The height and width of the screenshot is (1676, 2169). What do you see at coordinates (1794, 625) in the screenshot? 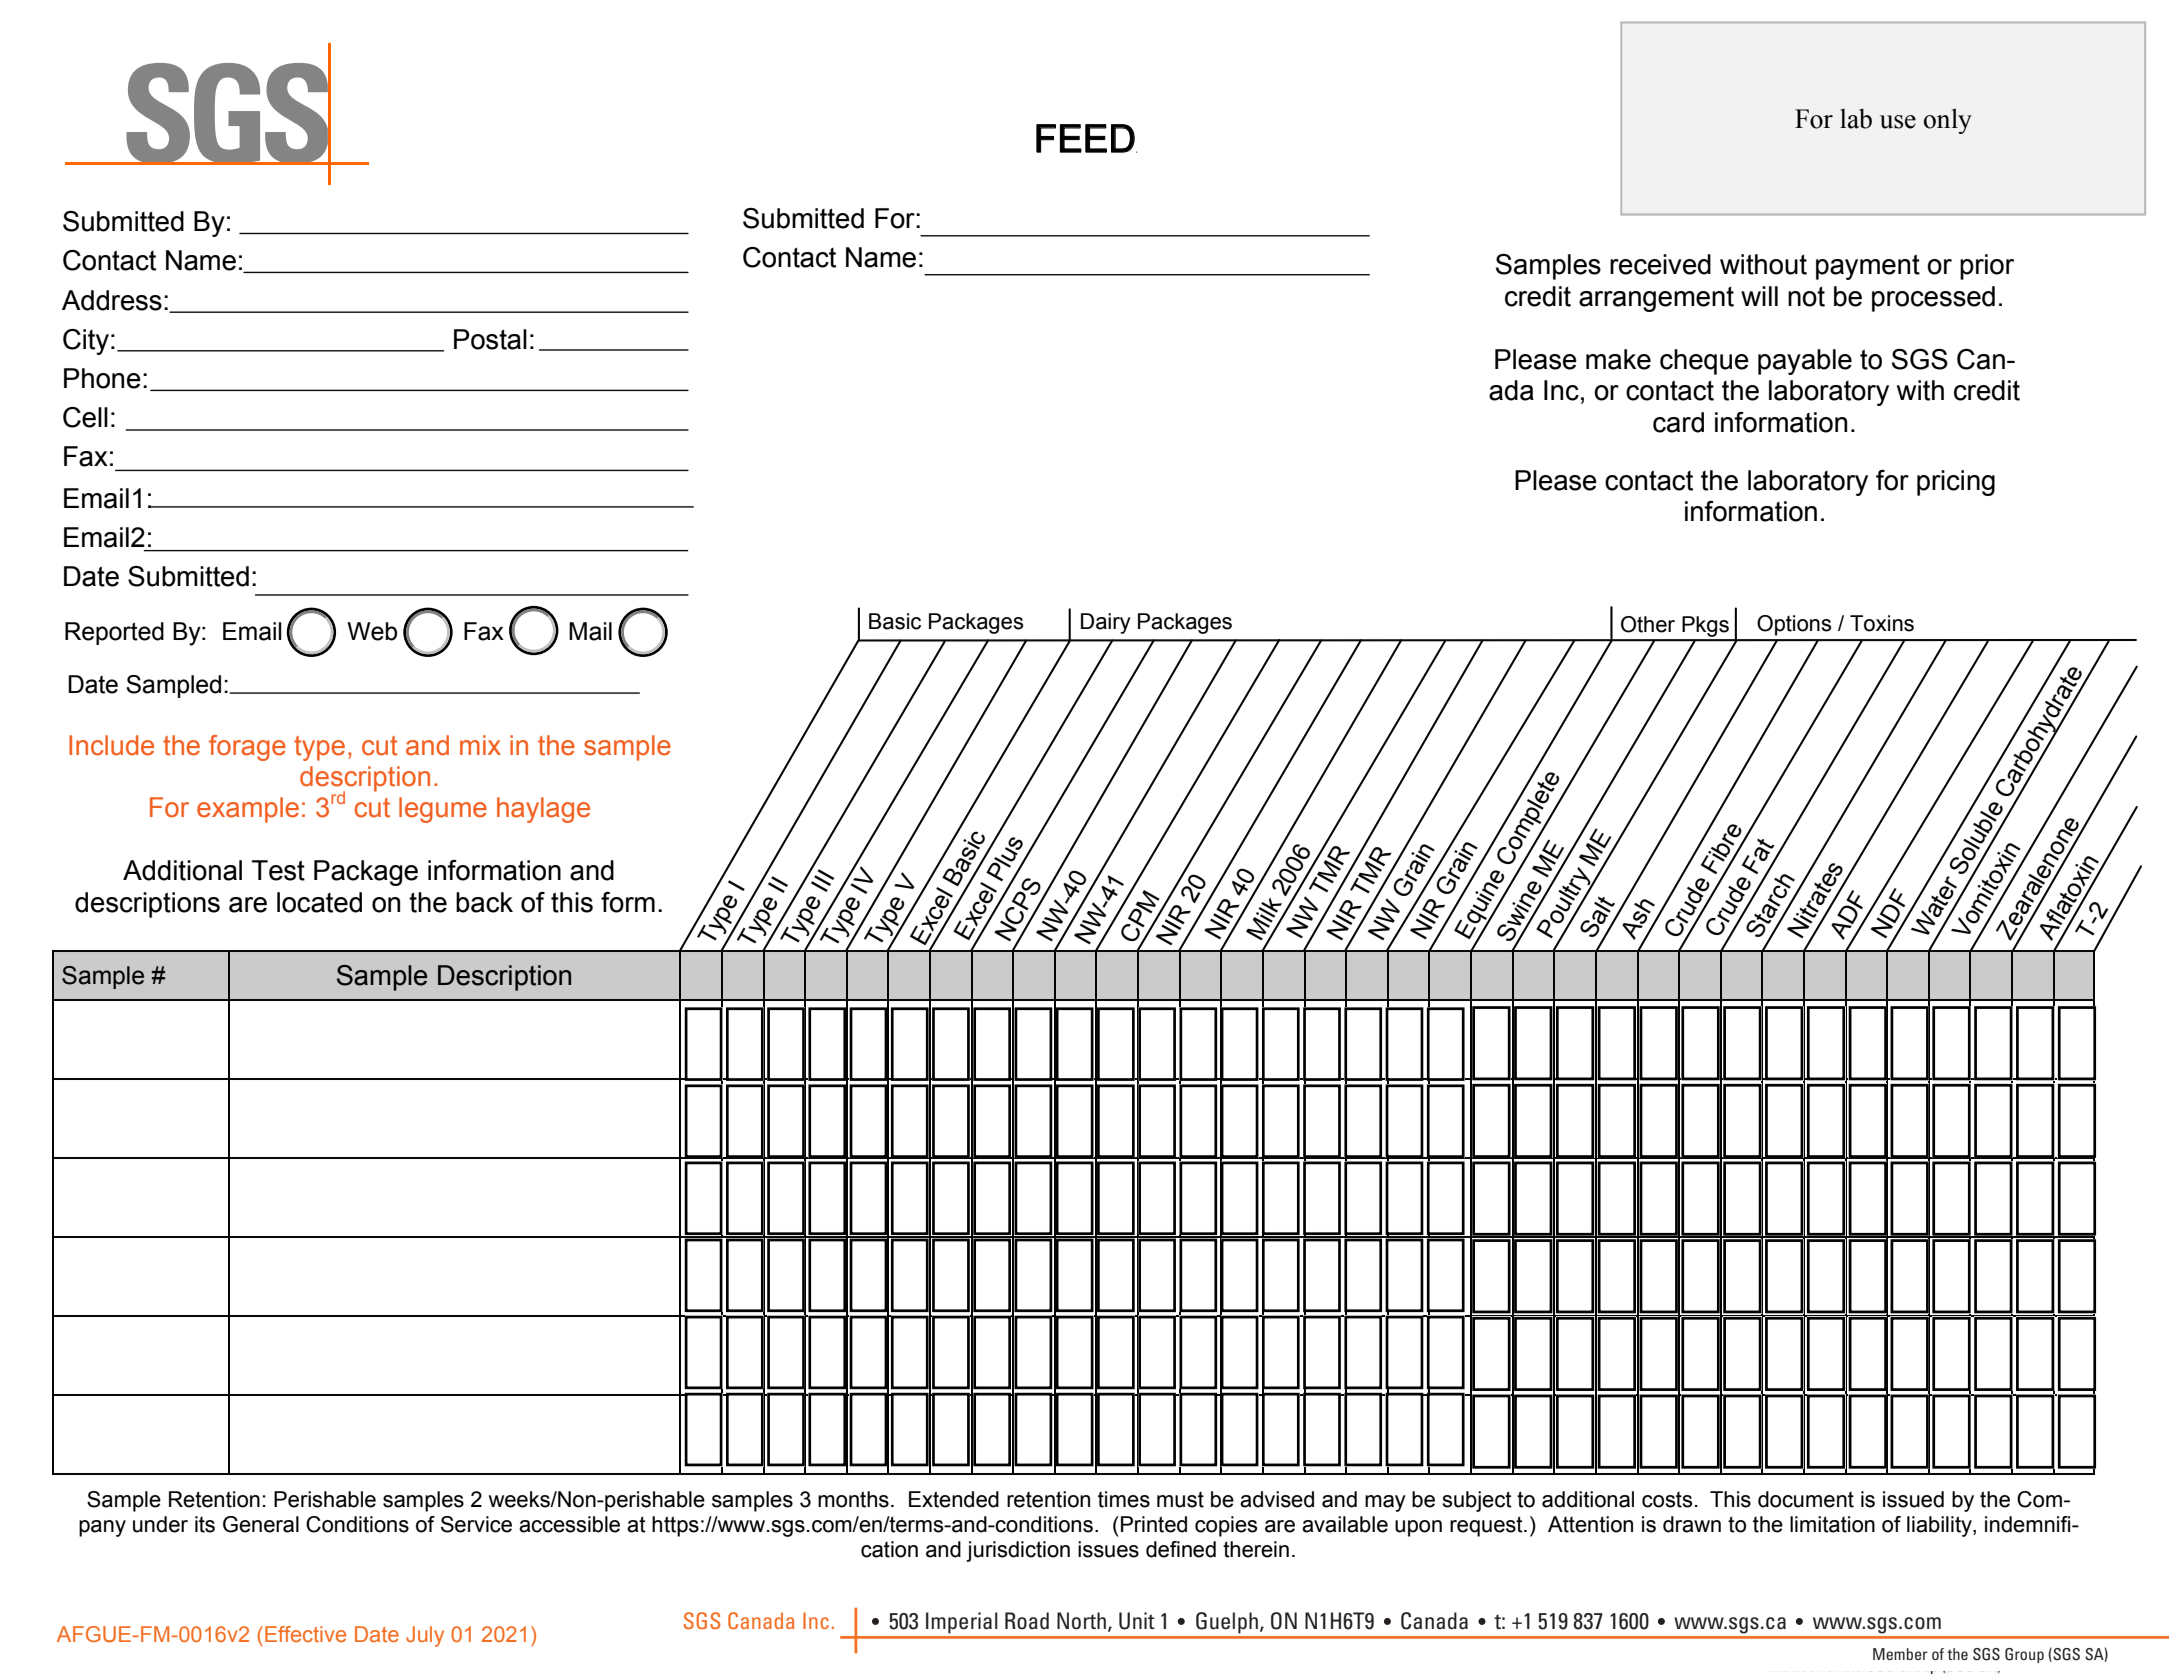
I see `Options` at bounding box center [1794, 625].
